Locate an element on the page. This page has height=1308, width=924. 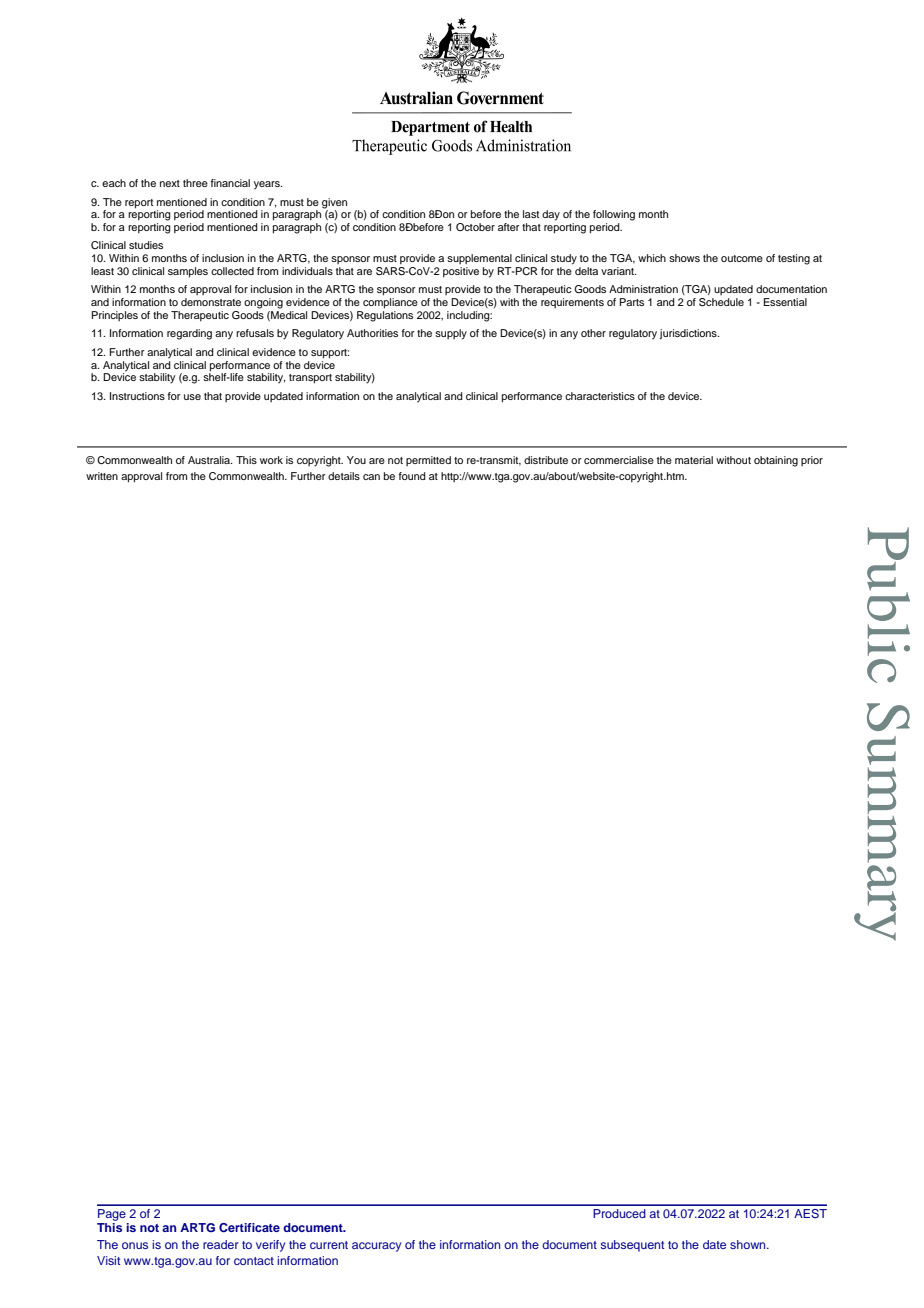
October is located at coordinates (475, 227).
